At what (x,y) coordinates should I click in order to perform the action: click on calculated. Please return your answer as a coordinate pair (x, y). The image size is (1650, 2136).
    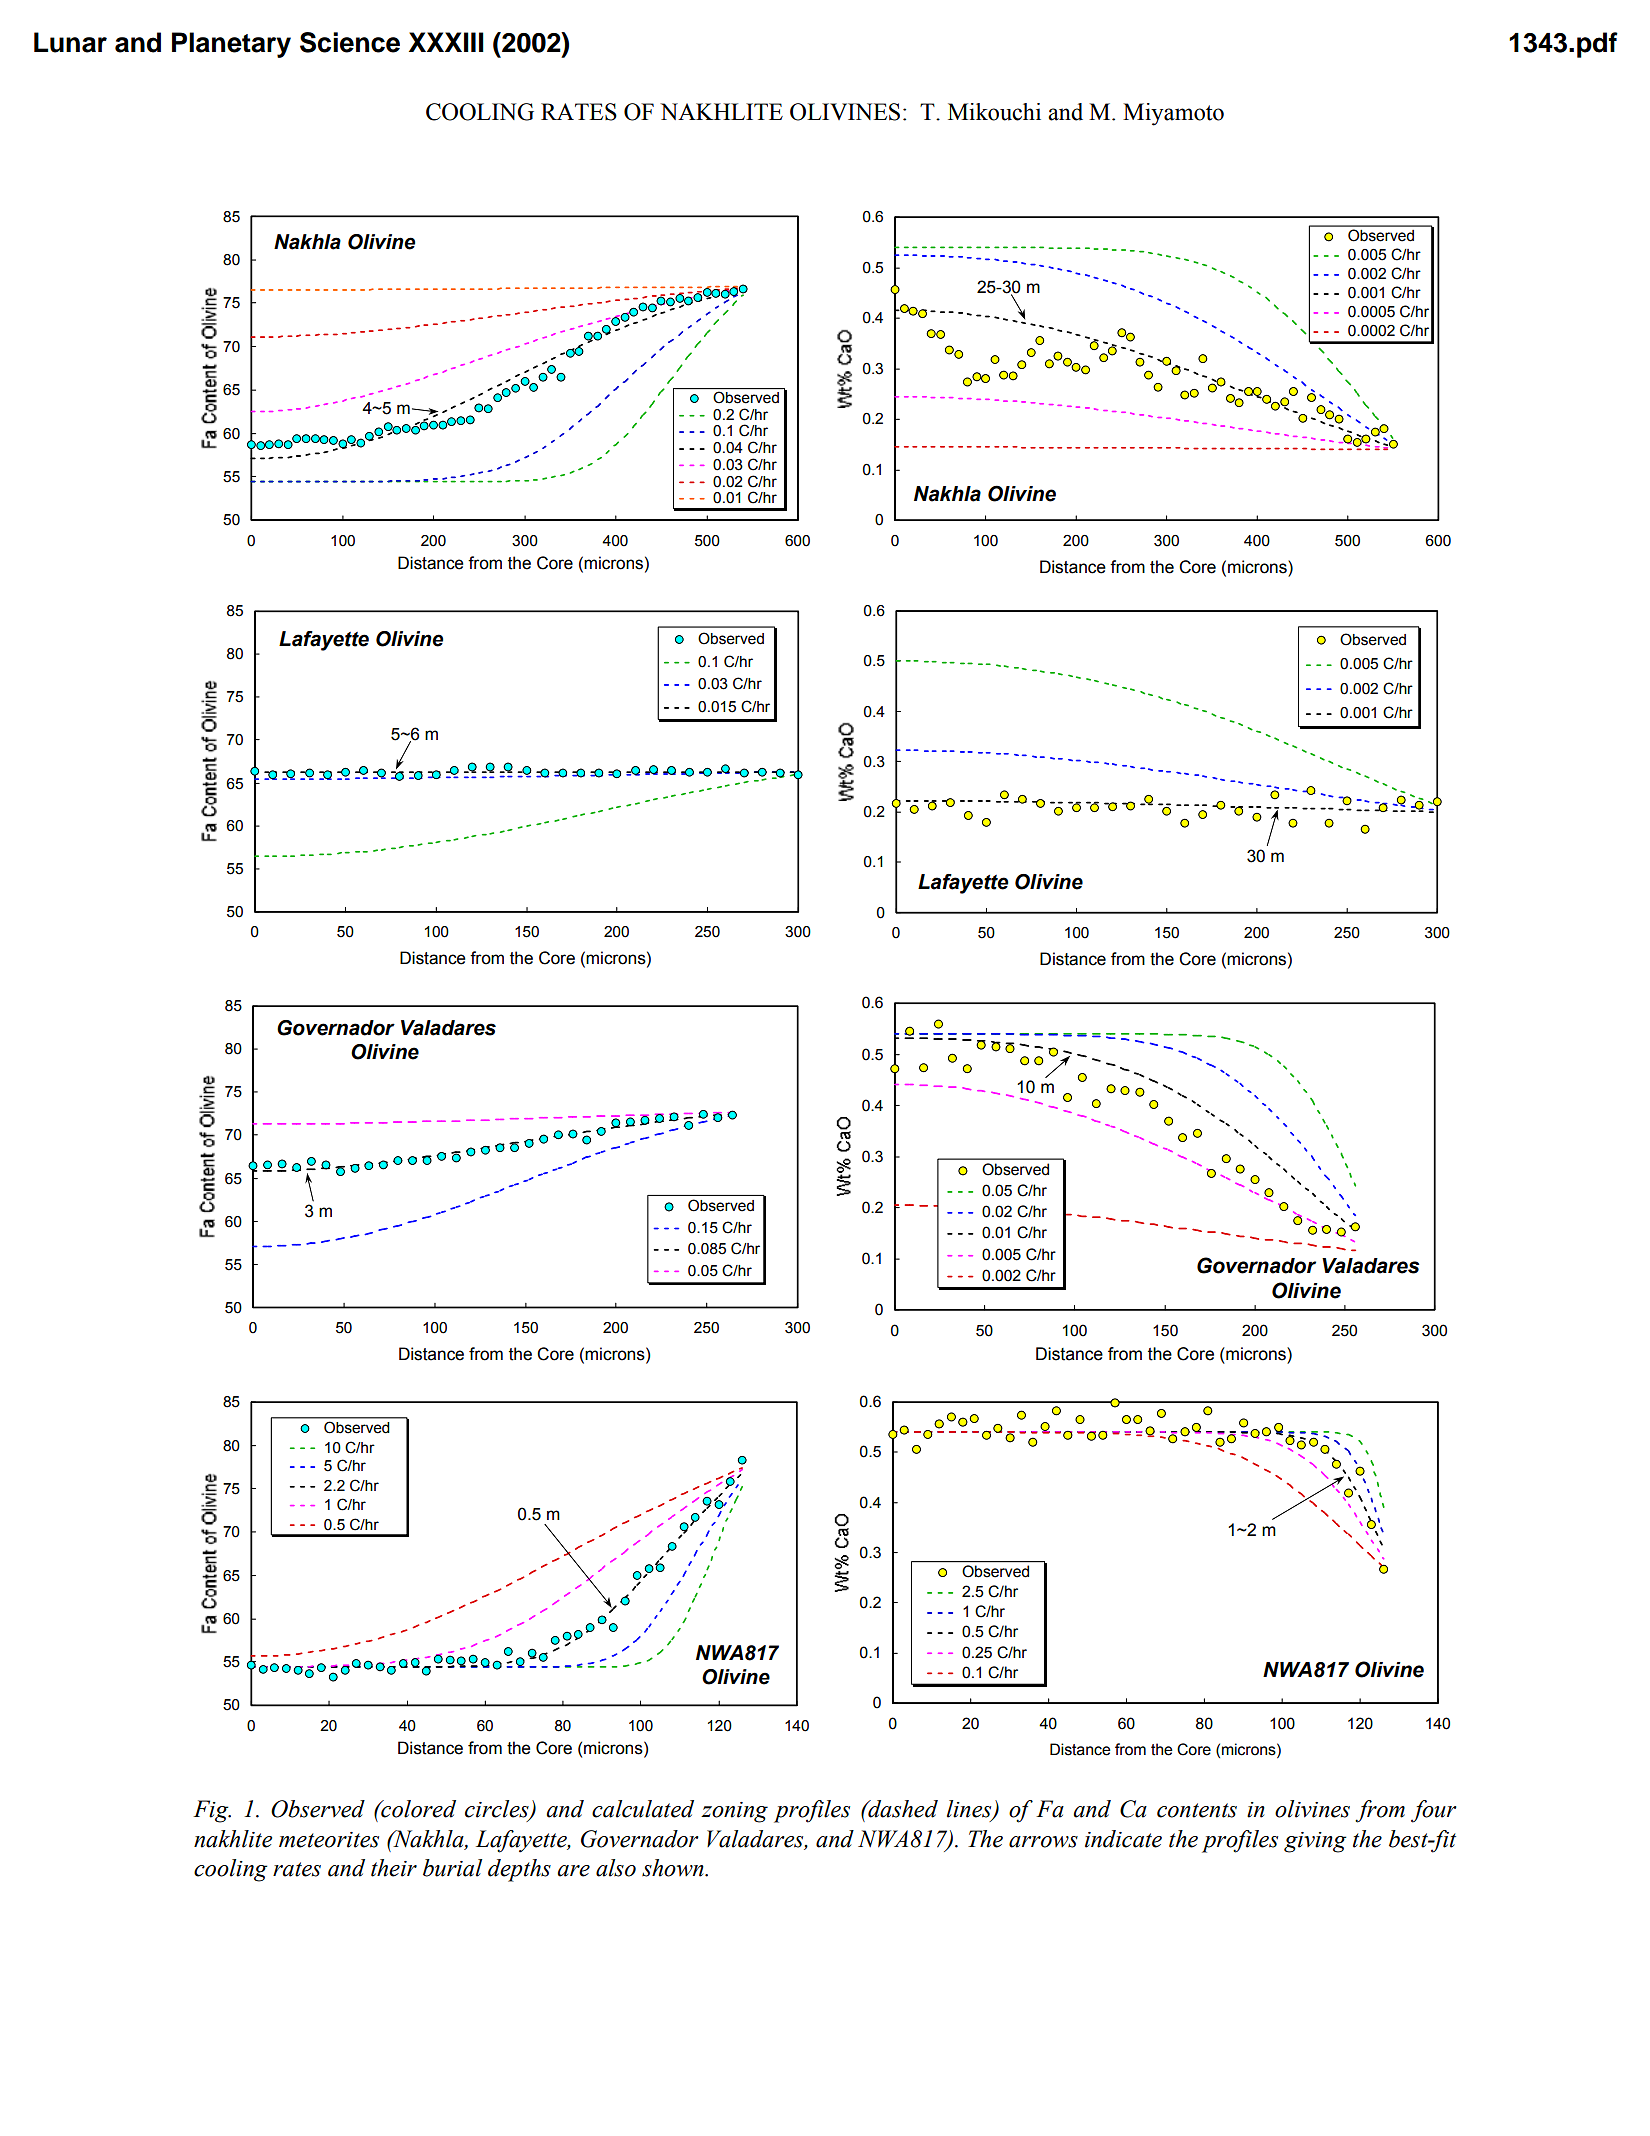
    Looking at the image, I should click on (643, 1809).
